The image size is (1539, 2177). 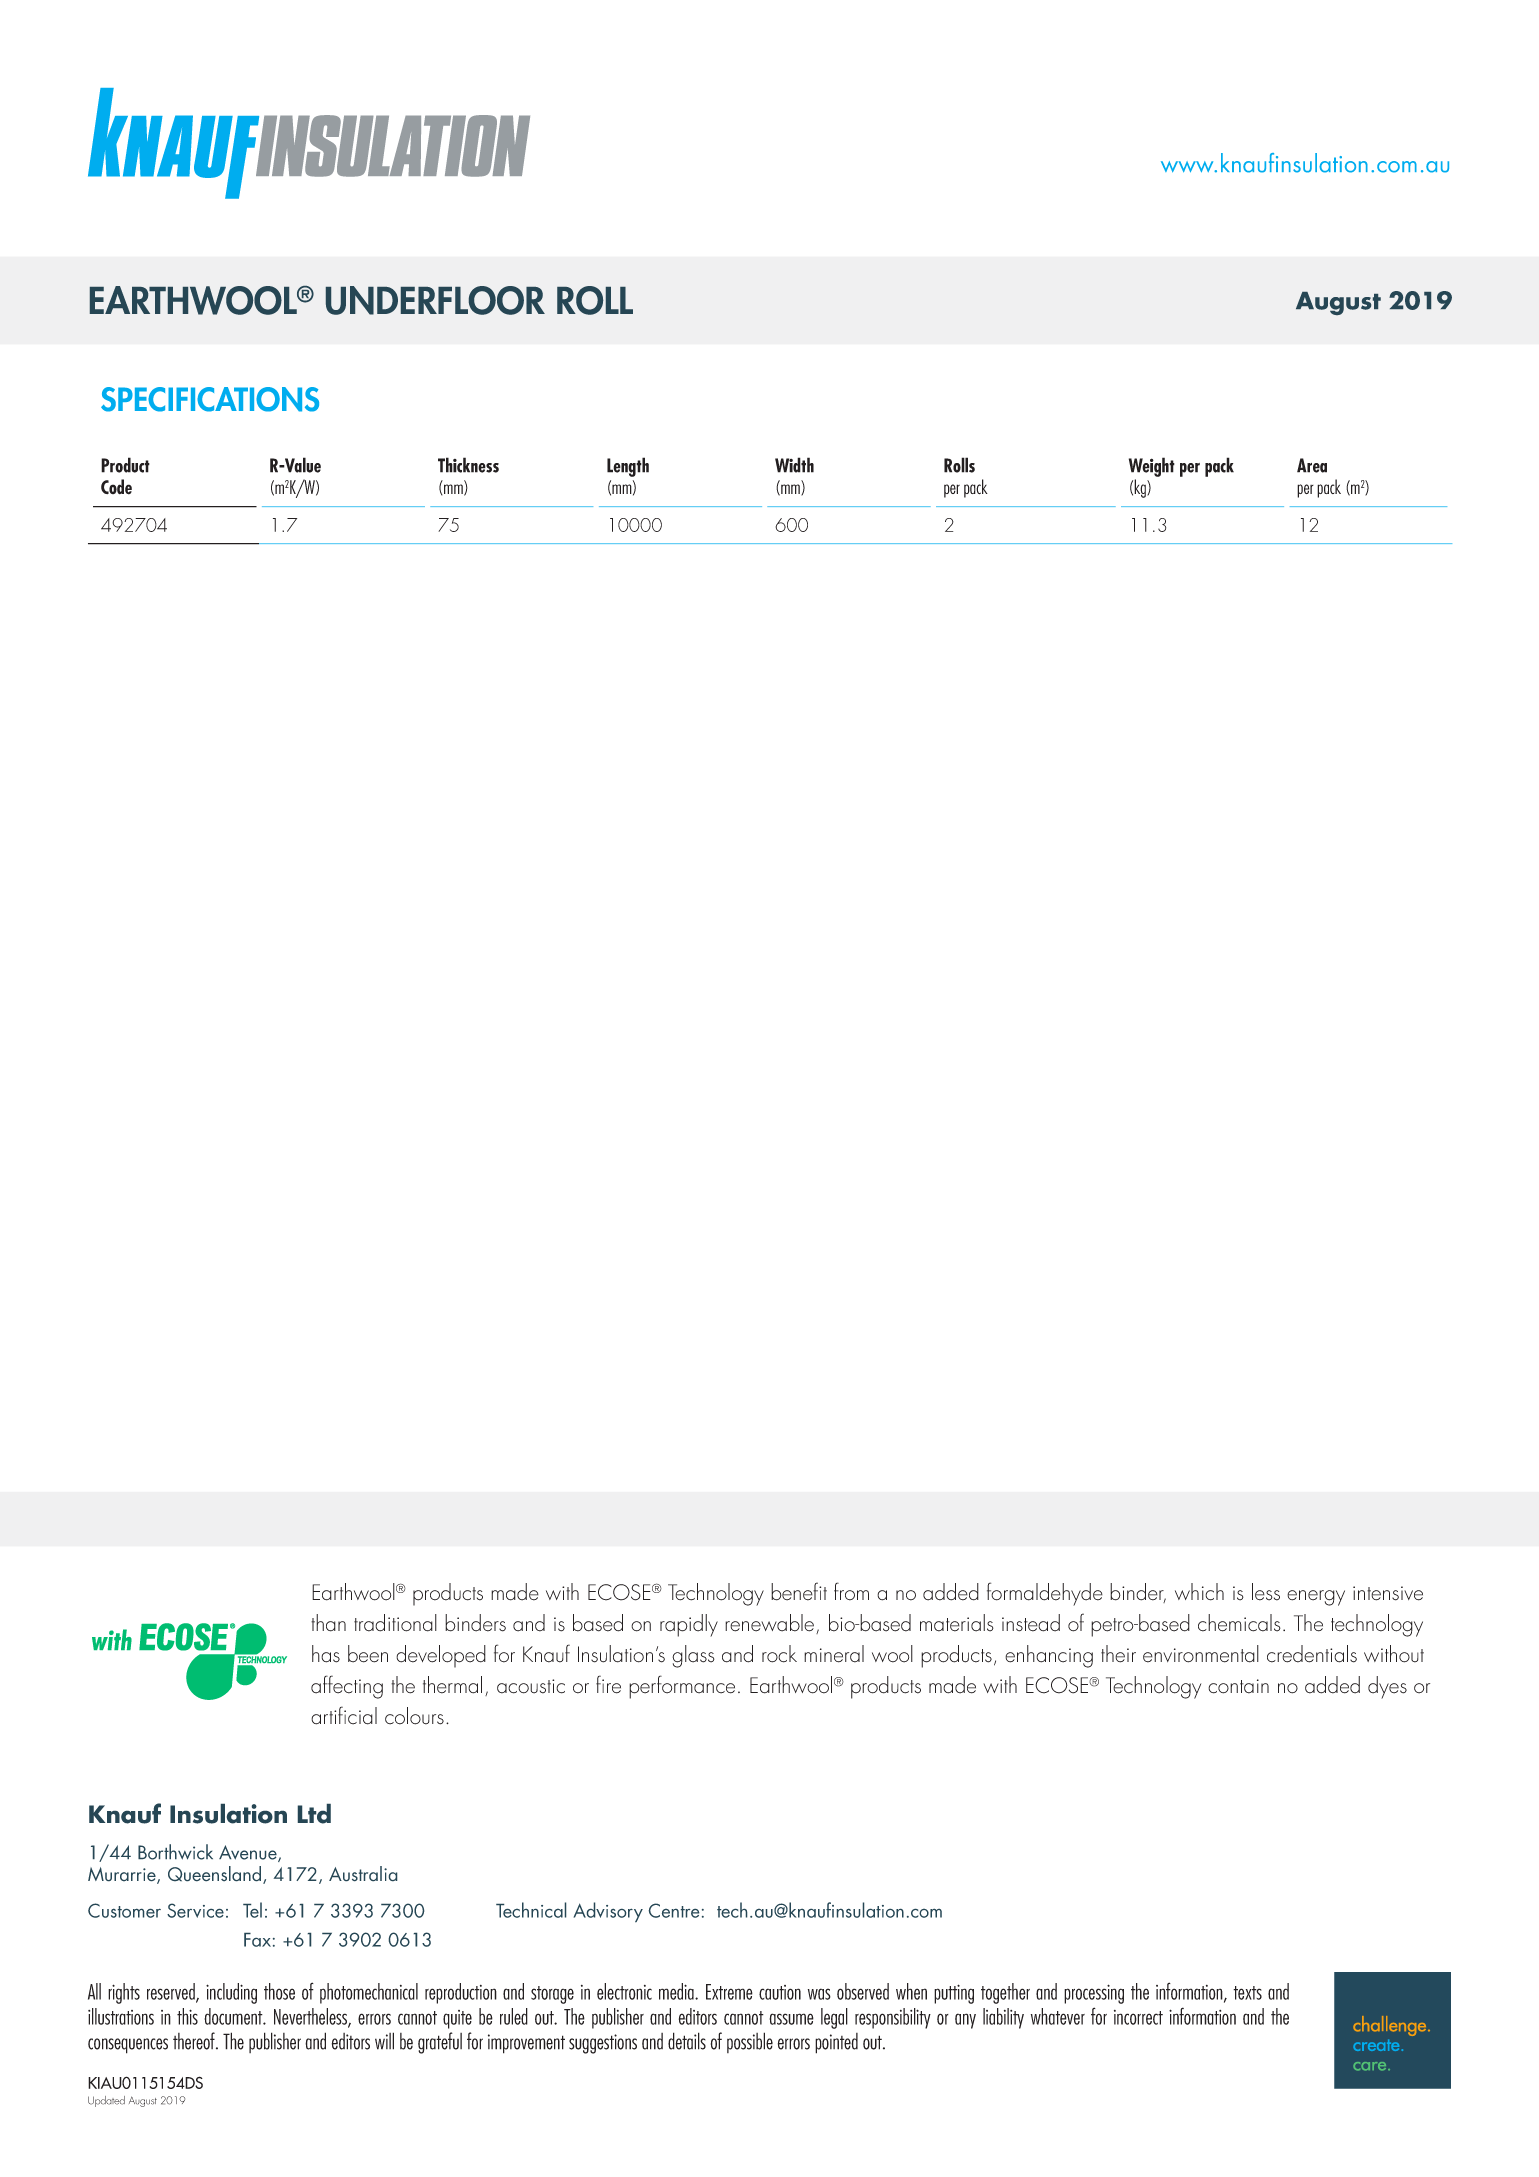 I want to click on chemicals, so click(x=1239, y=1623).
